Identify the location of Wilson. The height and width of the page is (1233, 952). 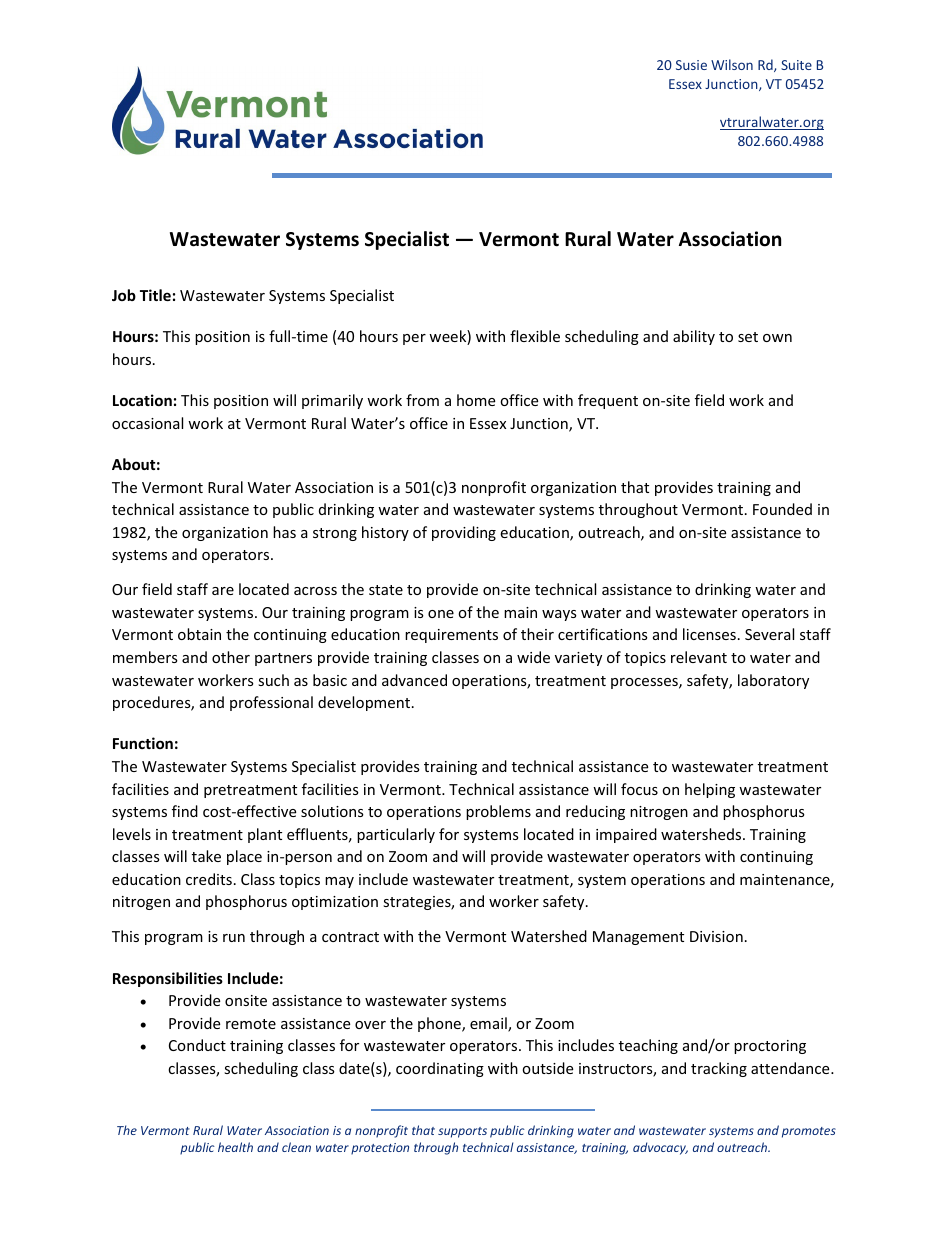
(732, 64).
